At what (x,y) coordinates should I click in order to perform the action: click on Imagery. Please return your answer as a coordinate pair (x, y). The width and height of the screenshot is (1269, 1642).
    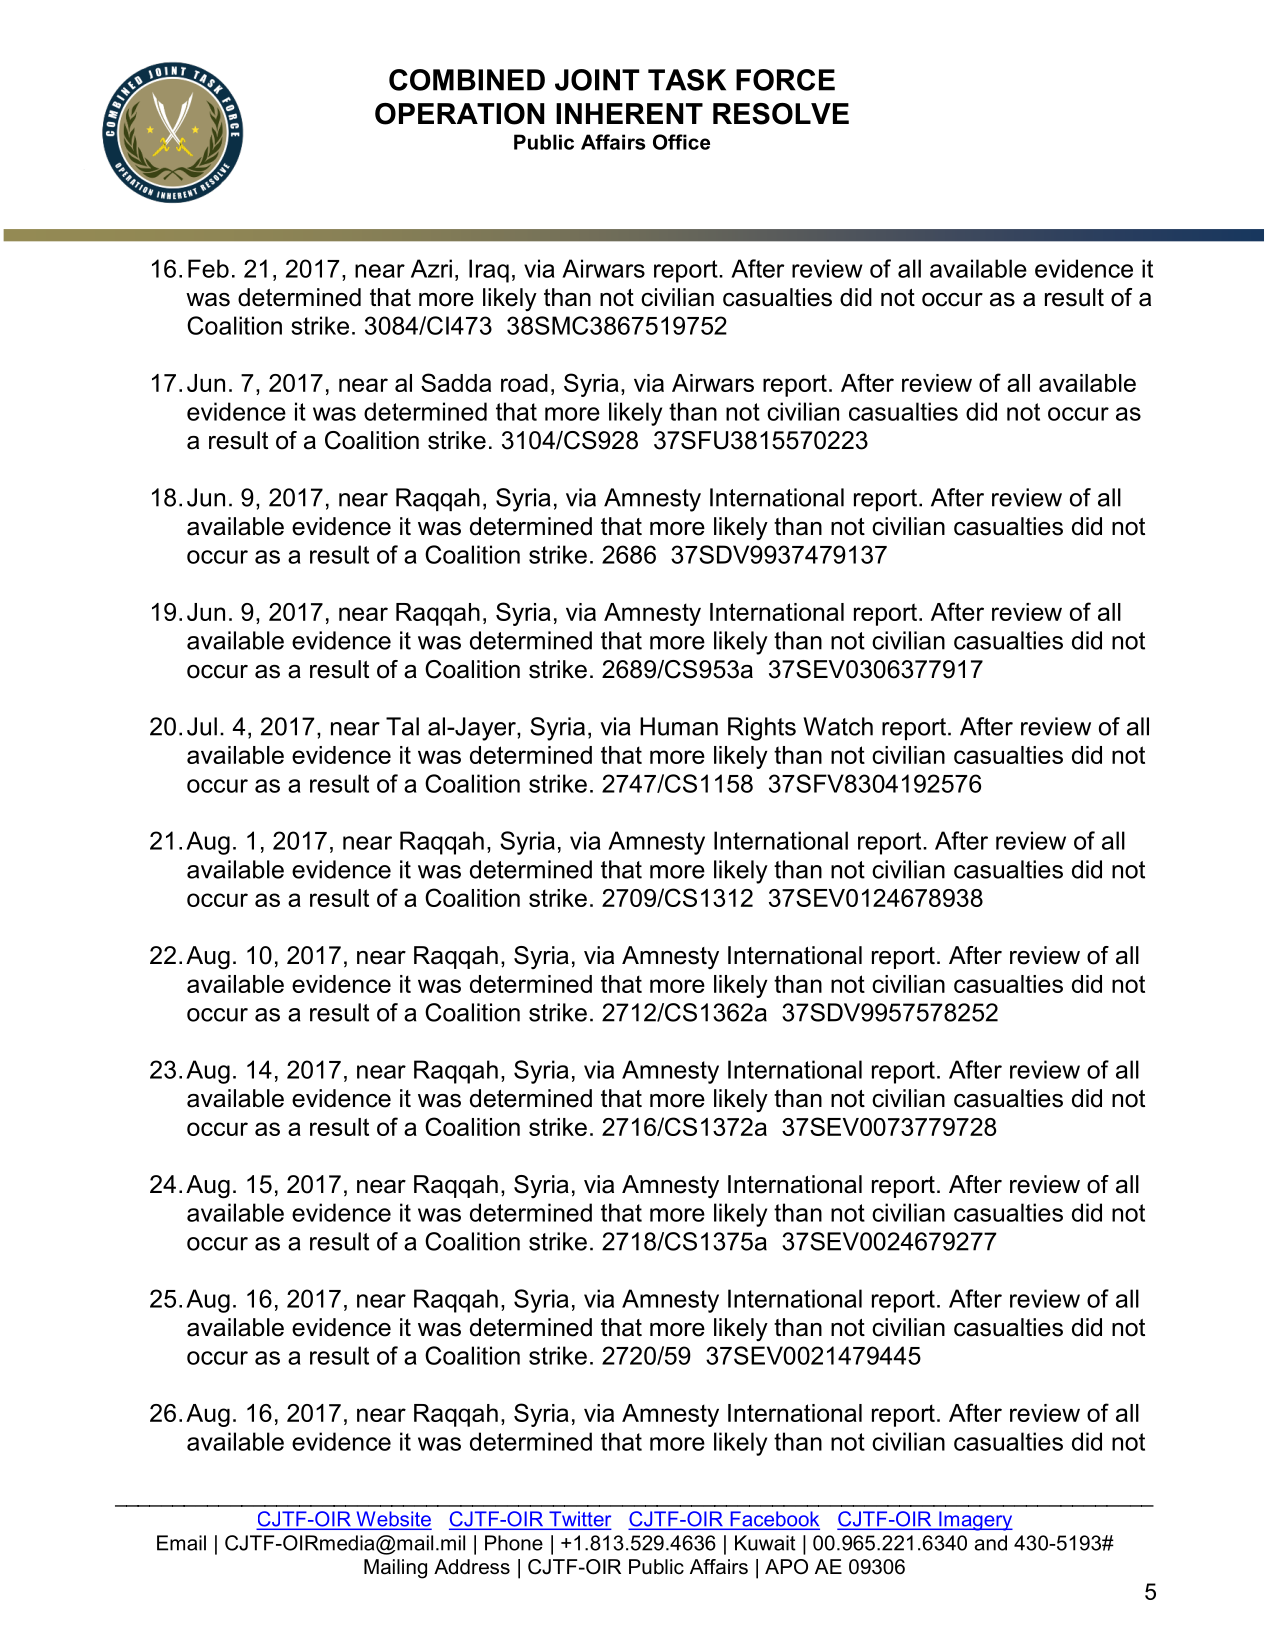
    Looking at the image, I should click on (975, 1521).
